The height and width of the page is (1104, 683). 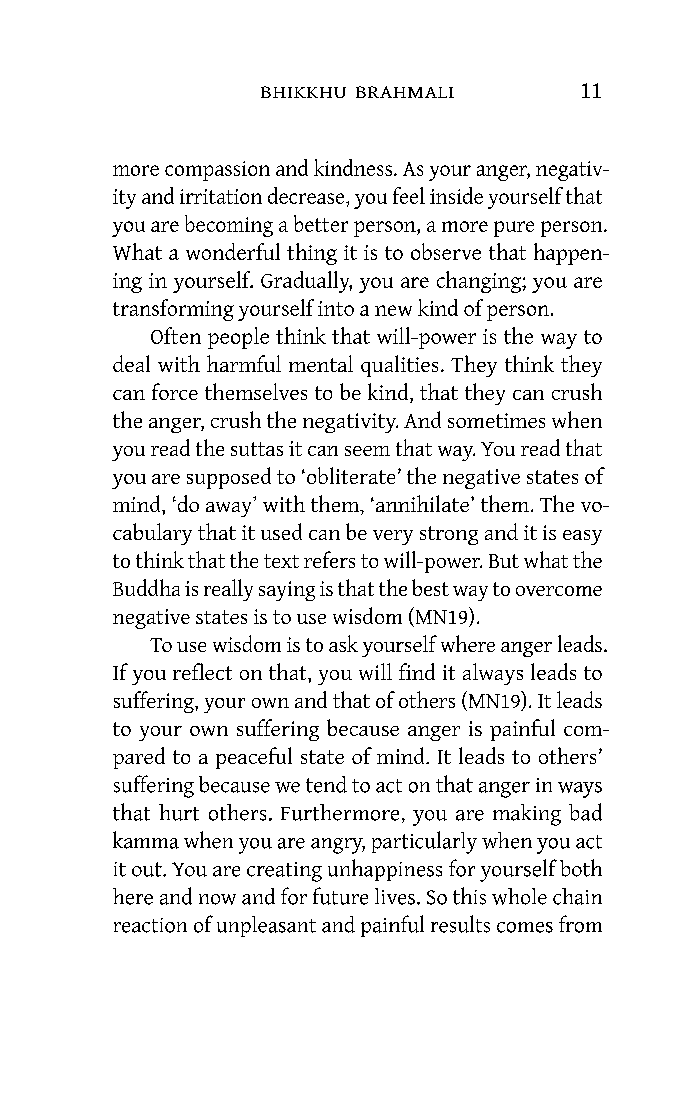 I want to click on seem, so click(x=367, y=451).
